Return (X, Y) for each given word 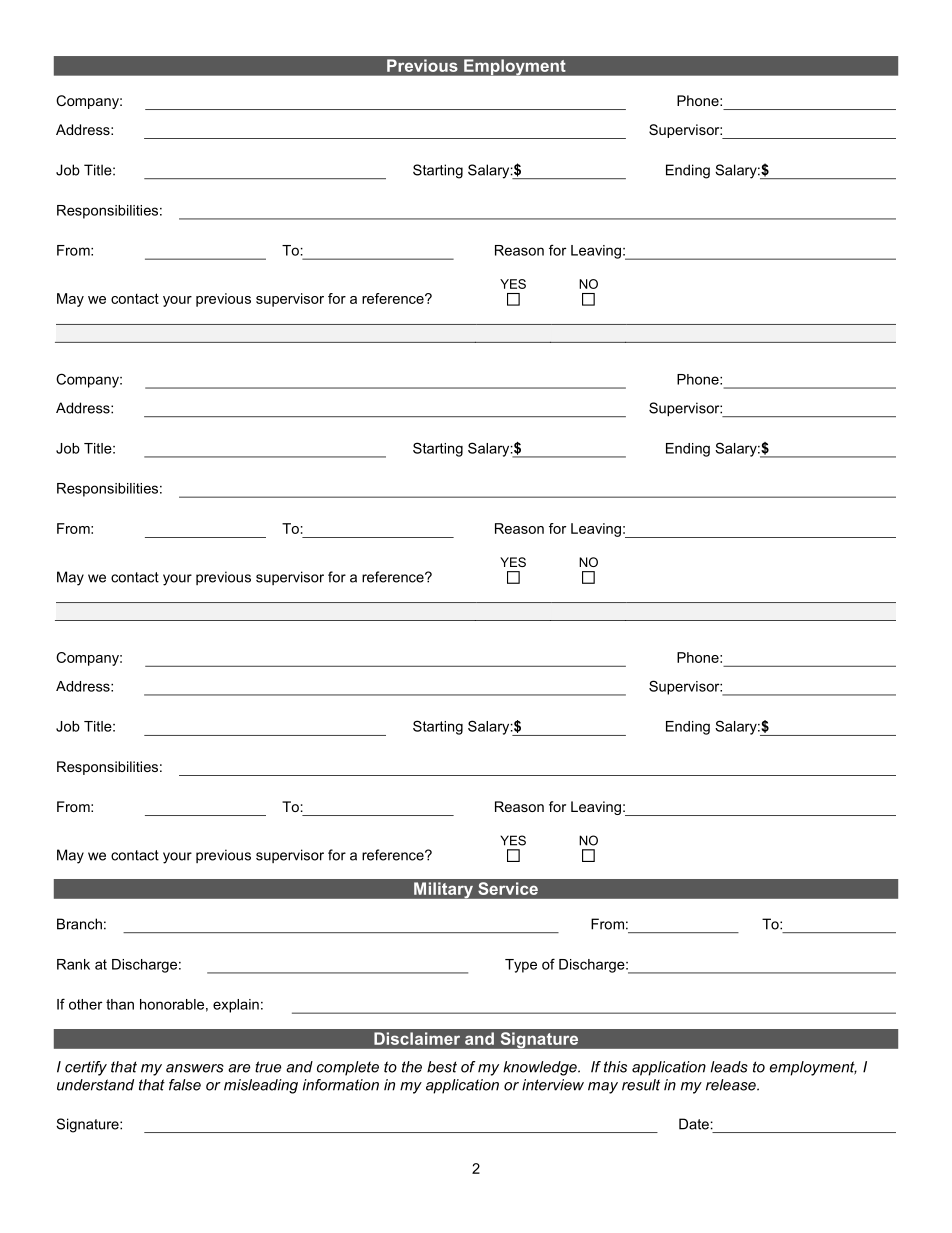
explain (236, 1006)
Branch (79, 924)
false (185, 1085)
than (120, 1004)
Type (521, 966)
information (341, 1085)
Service (508, 888)
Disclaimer (417, 1038)
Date (694, 1124)
